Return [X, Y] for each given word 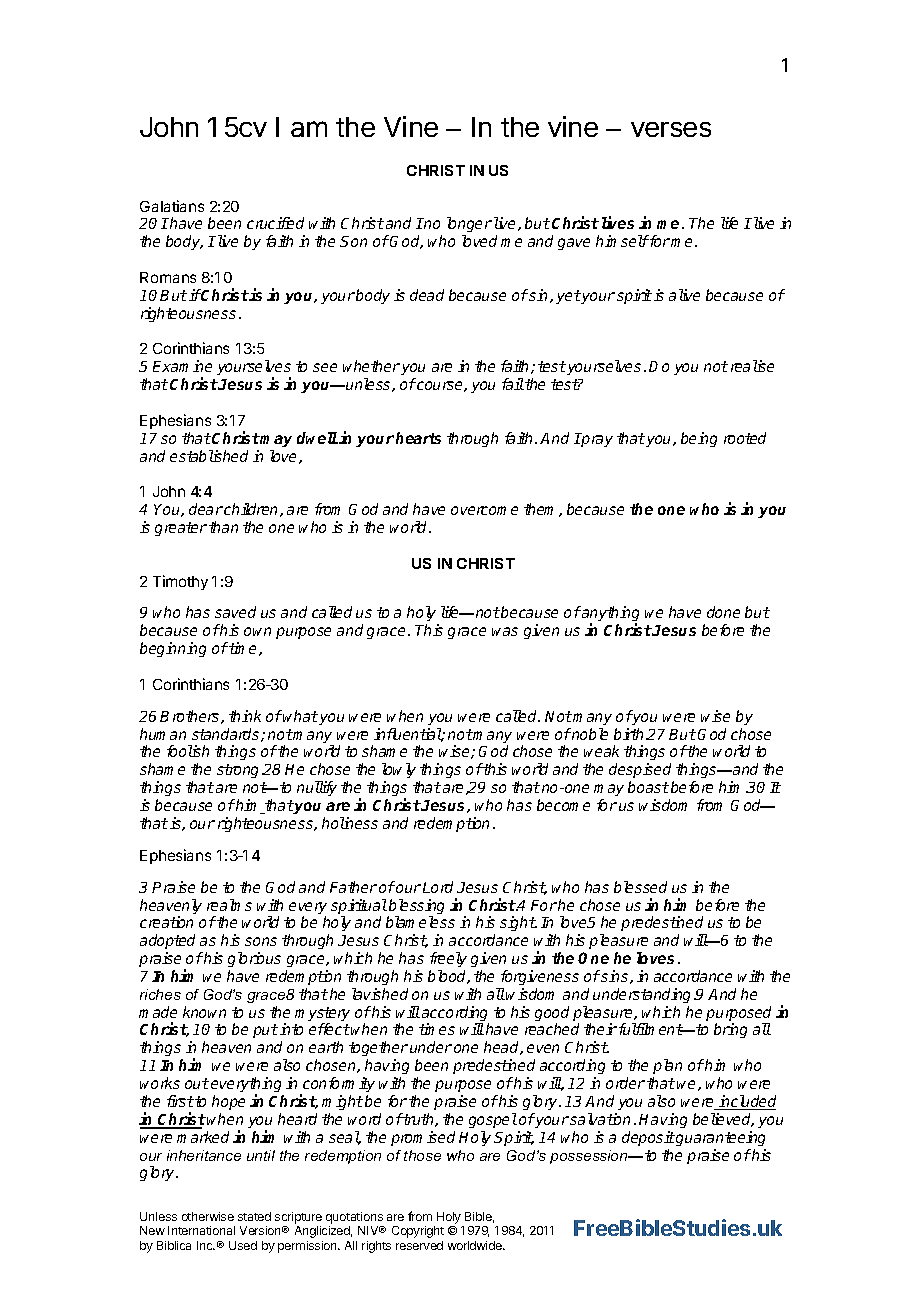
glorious [254, 959]
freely [448, 959]
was [505, 631]
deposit [648, 1138]
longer [469, 226]
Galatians [172, 206]
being [699, 439]
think [245, 716]
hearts [418, 438]
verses [671, 129]
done [723, 612]
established [209, 456]
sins [615, 977]
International [201, 1230]
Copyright [418, 1232]
